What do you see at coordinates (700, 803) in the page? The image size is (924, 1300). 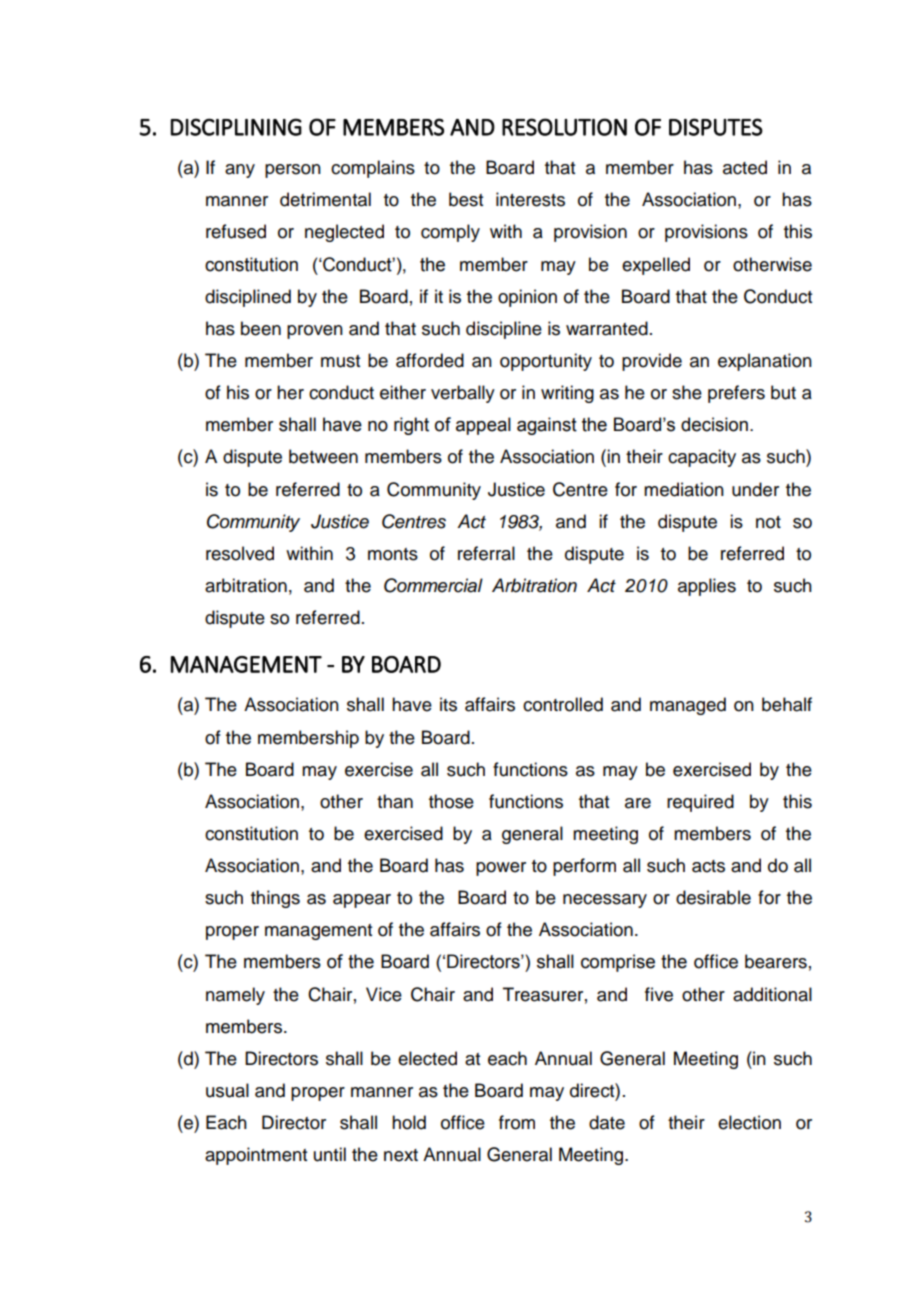 I see `required` at bounding box center [700, 803].
